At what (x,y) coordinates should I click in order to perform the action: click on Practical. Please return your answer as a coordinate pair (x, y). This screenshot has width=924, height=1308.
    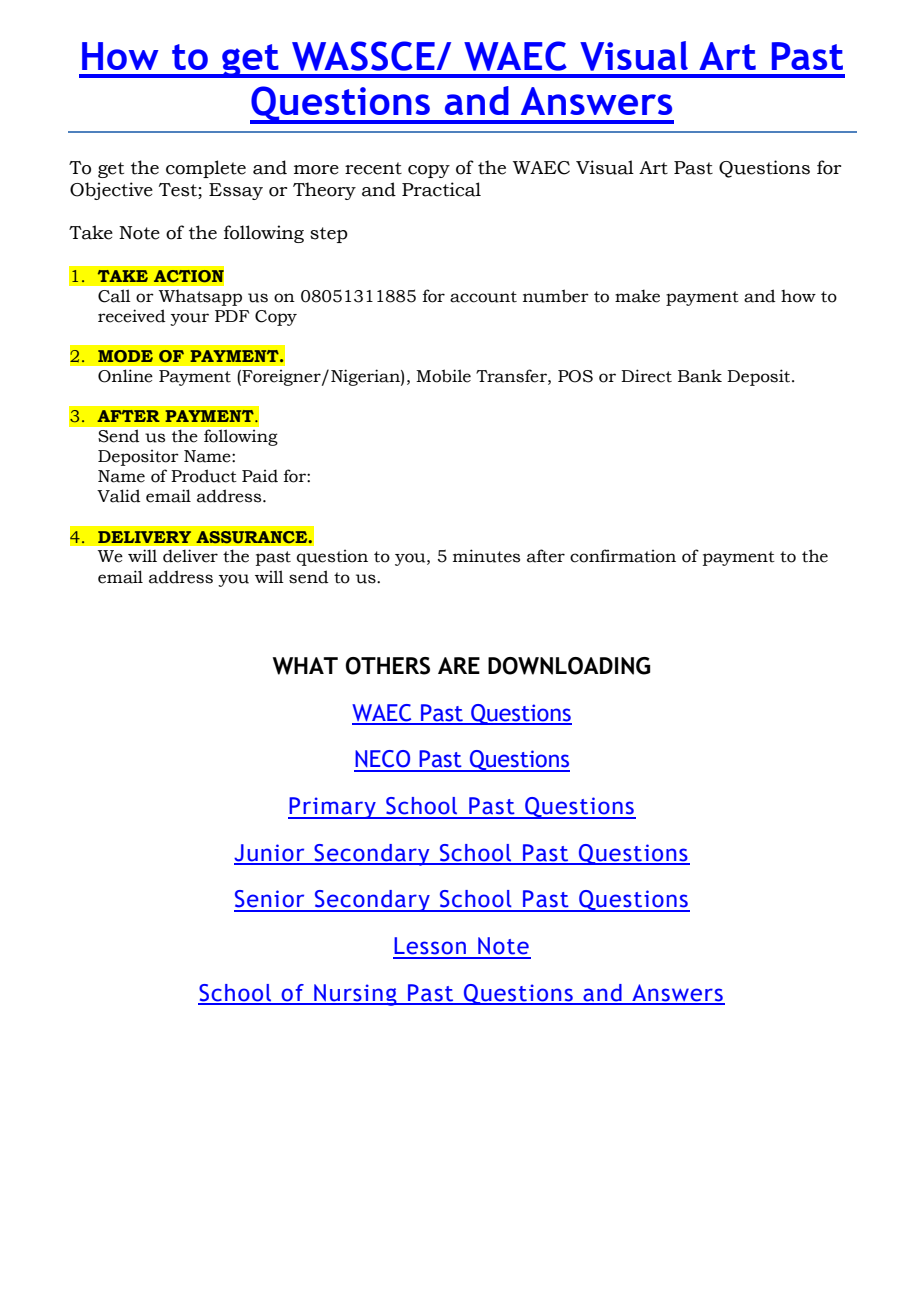
    Looking at the image, I should click on (441, 189).
